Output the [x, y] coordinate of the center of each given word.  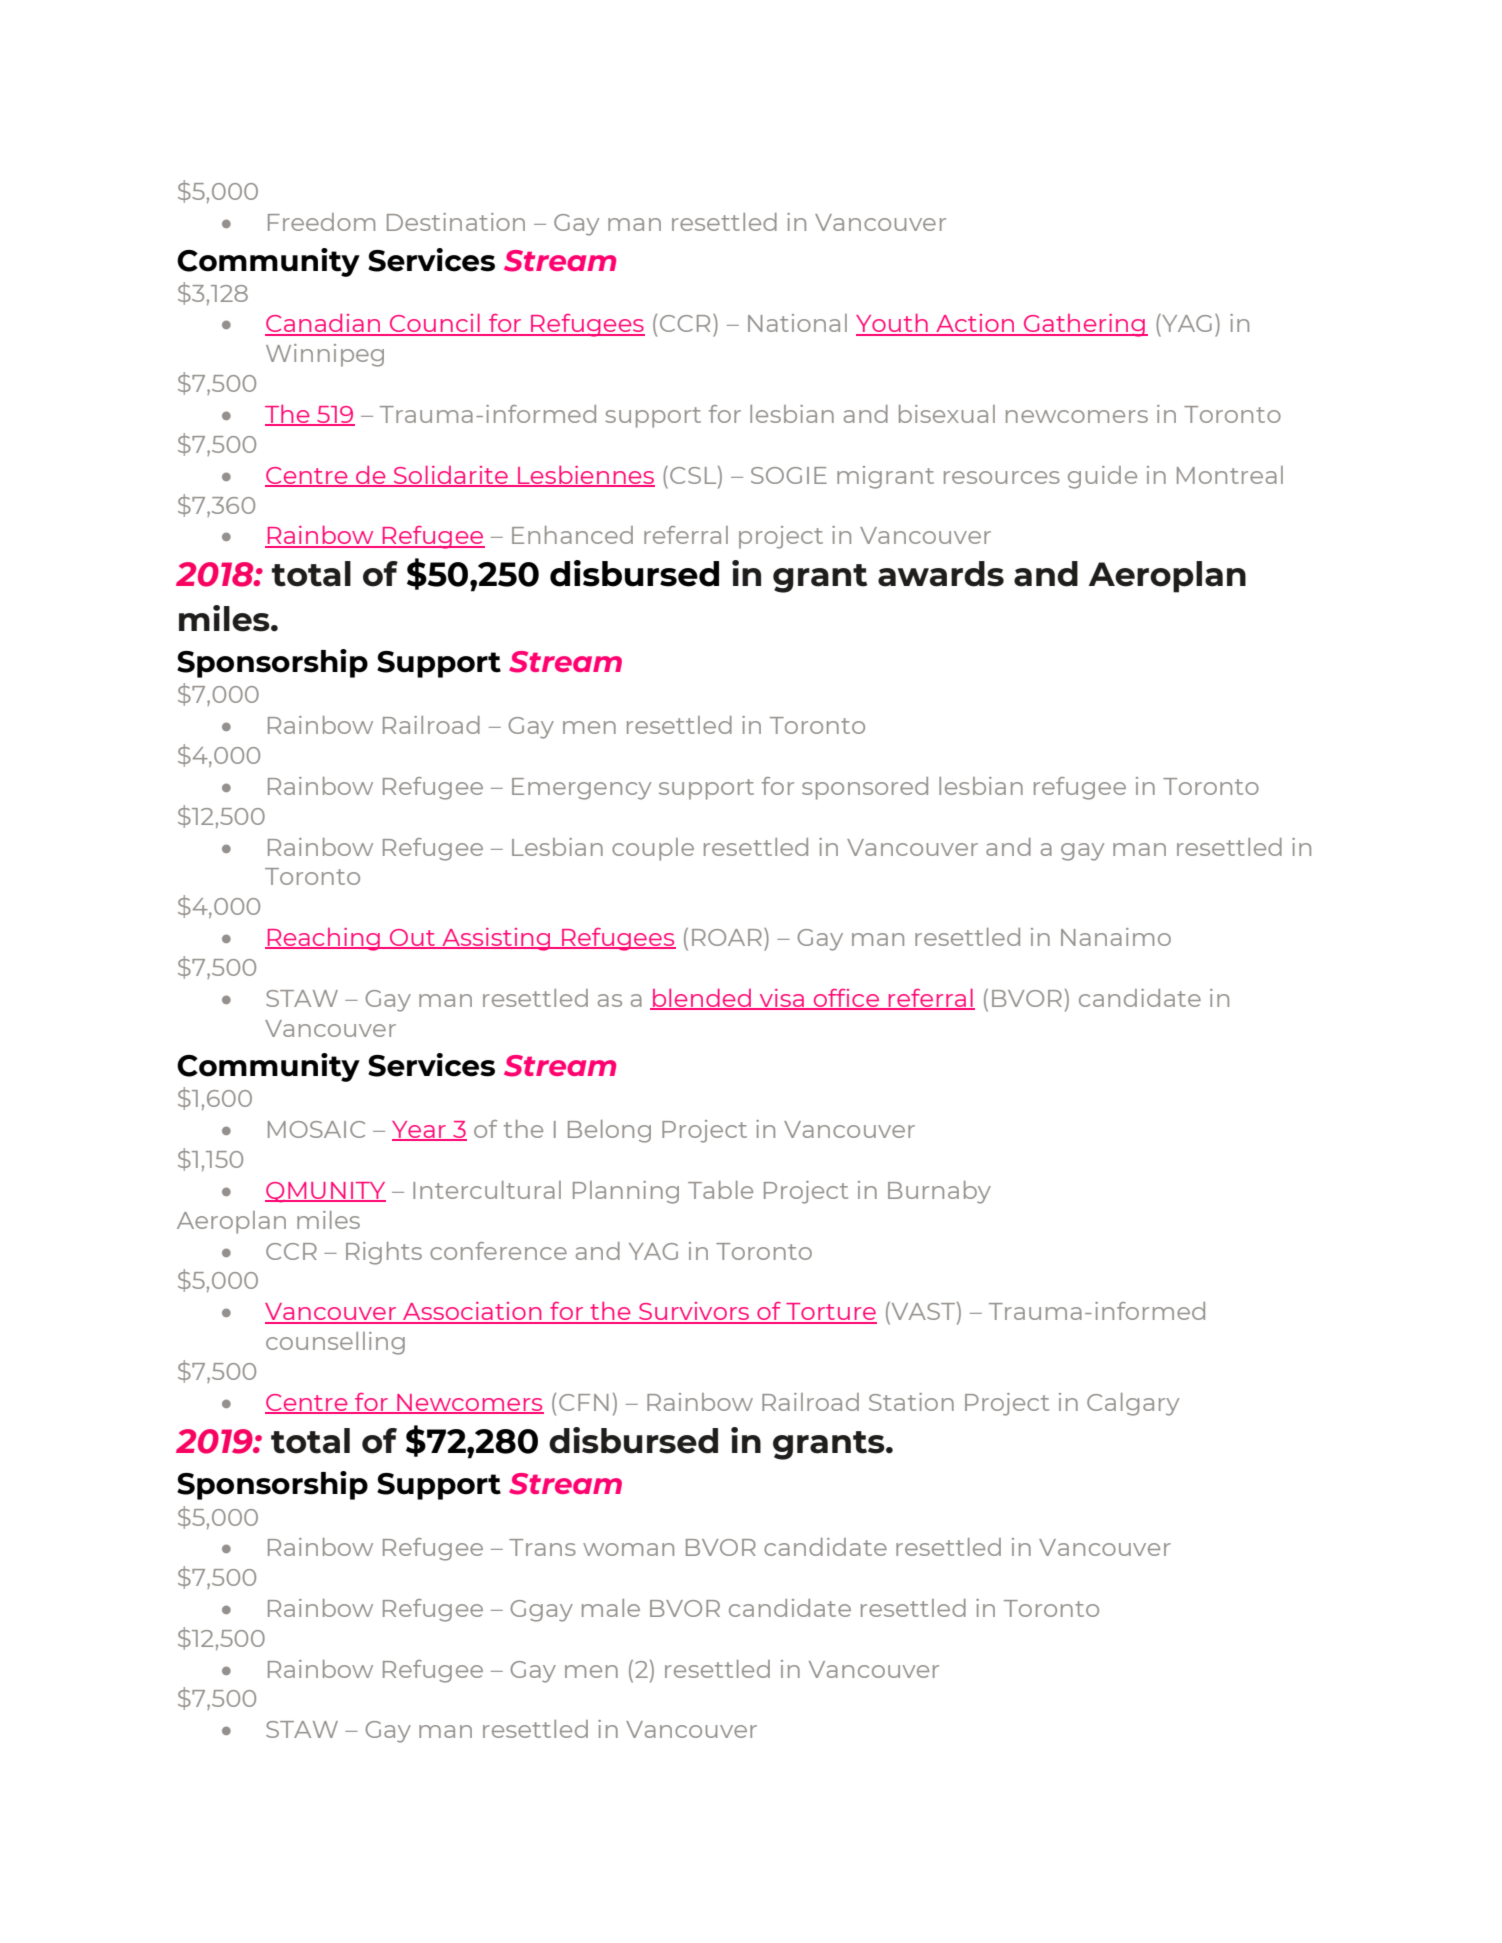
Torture [830, 1313]
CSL [694, 475]
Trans [542, 1547]
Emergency [581, 789]
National [797, 323]
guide [1102, 477]
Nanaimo [1116, 937]
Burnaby [939, 1192]
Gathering [1084, 325]
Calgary [1133, 1404]
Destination [456, 222]
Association [472, 1312]
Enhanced [572, 535]
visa [782, 999]
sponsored [865, 788]
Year [420, 1131]
